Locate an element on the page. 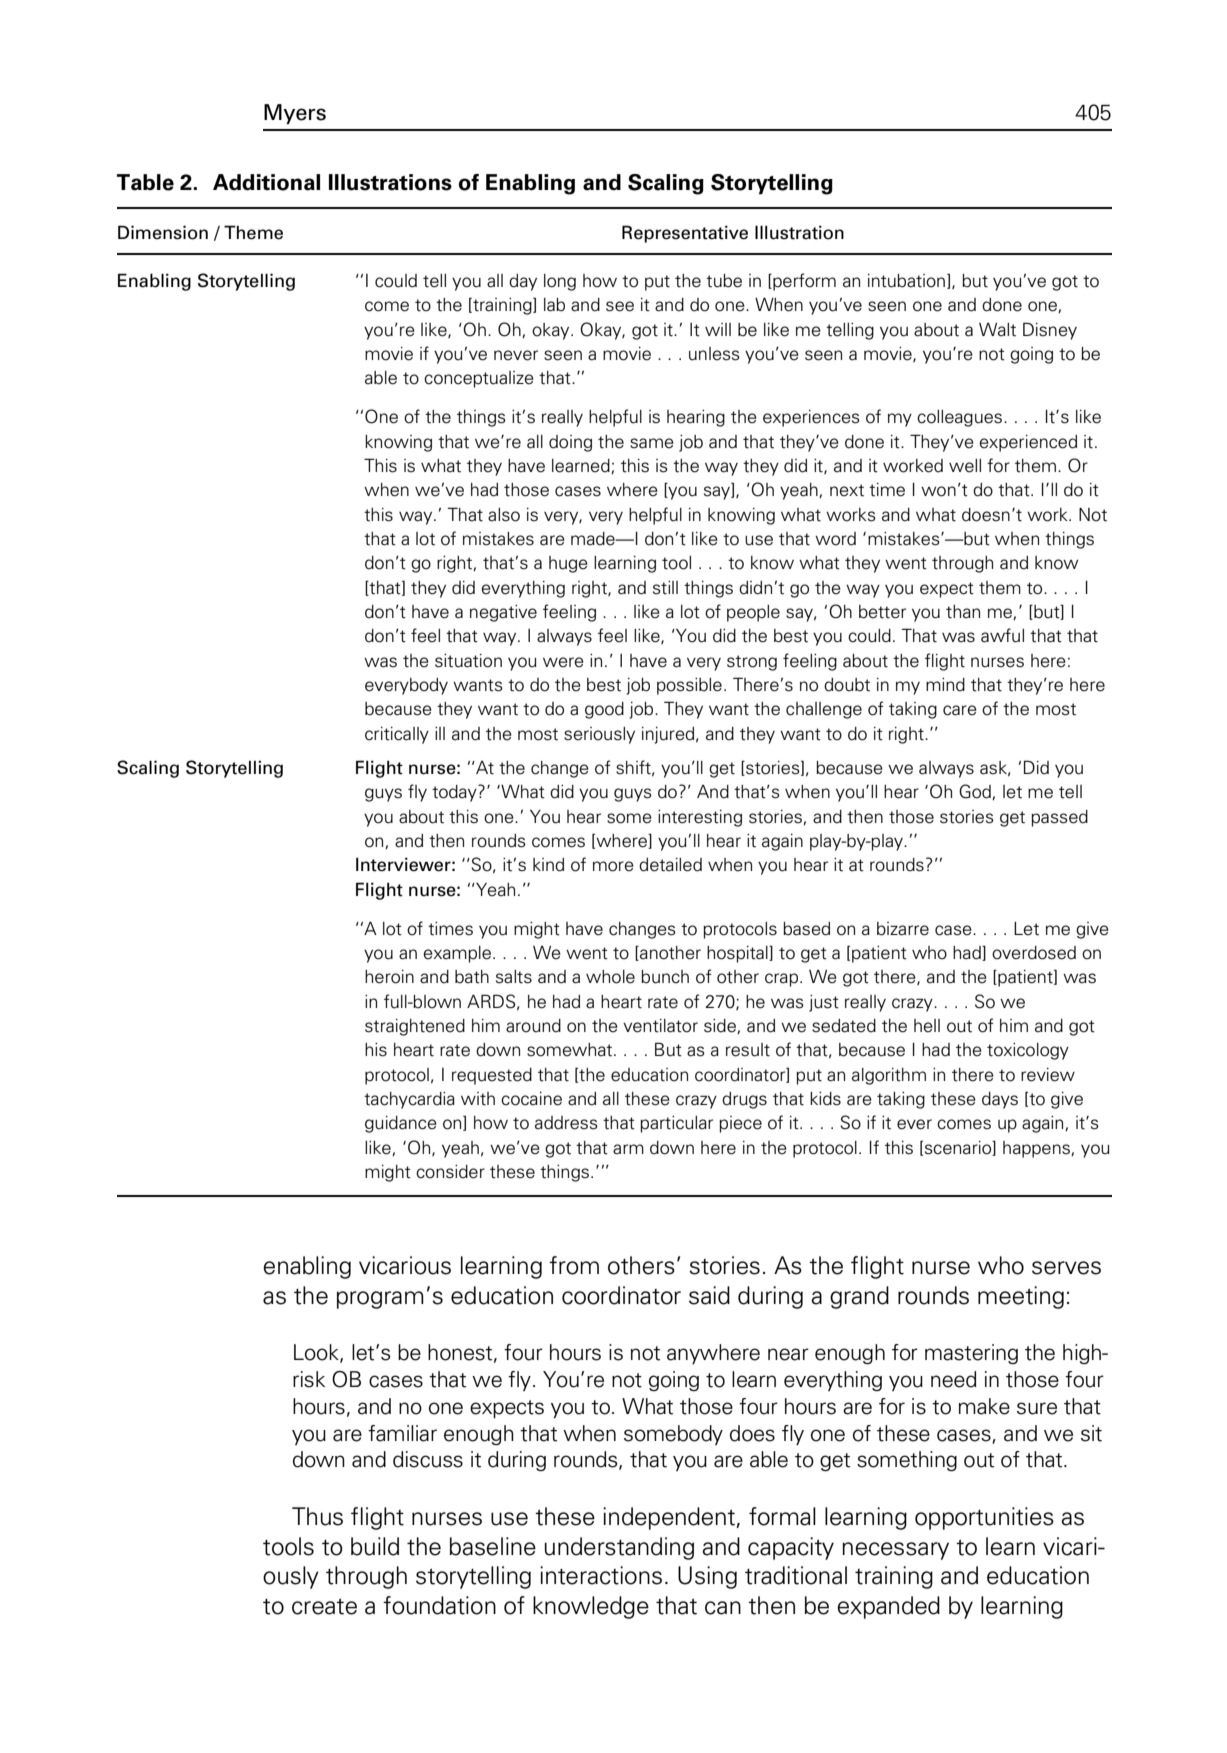 The height and width of the page is (1753, 1227). intubation is located at coordinates (906, 281).
